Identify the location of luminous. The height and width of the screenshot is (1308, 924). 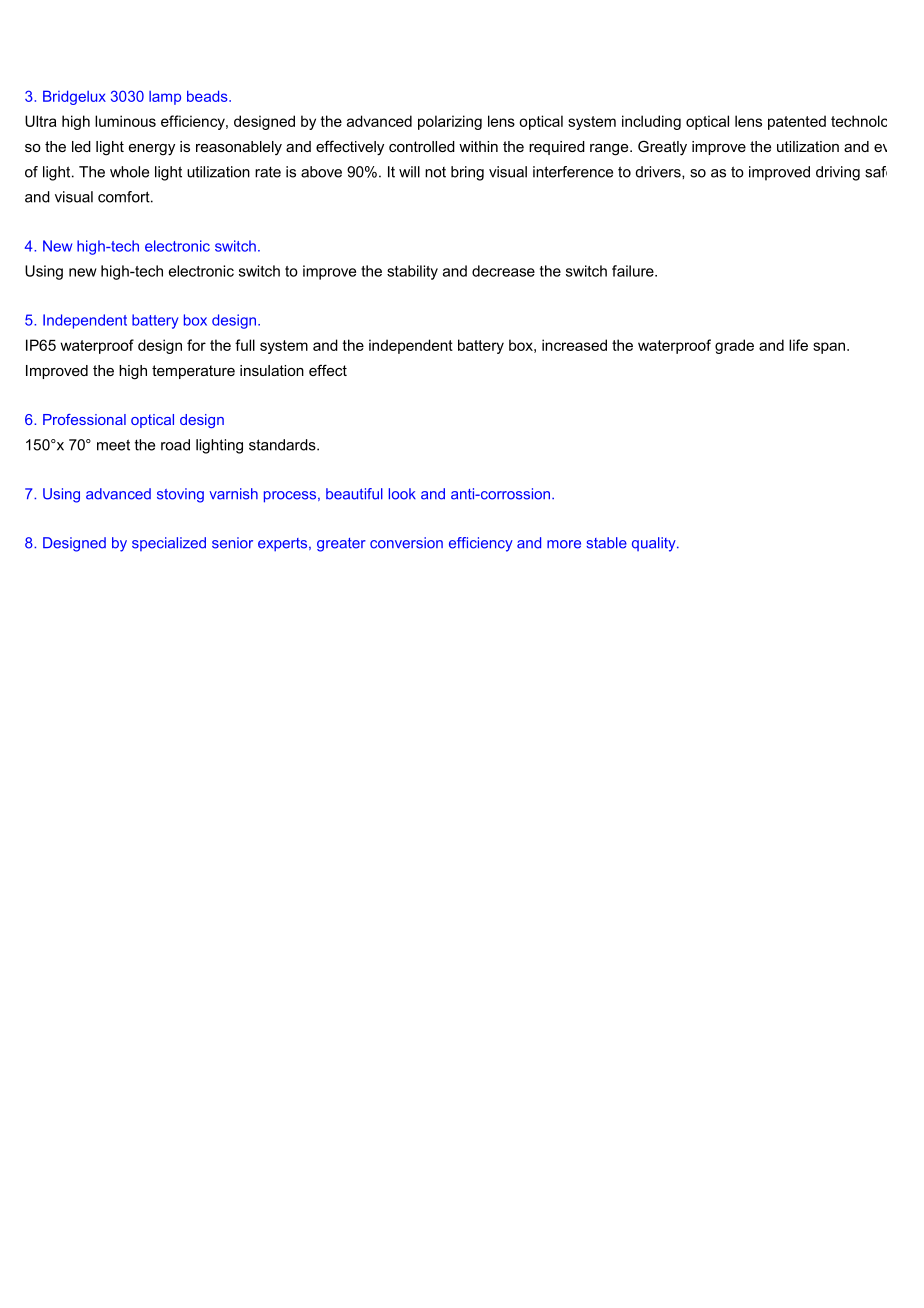
(125, 121).
